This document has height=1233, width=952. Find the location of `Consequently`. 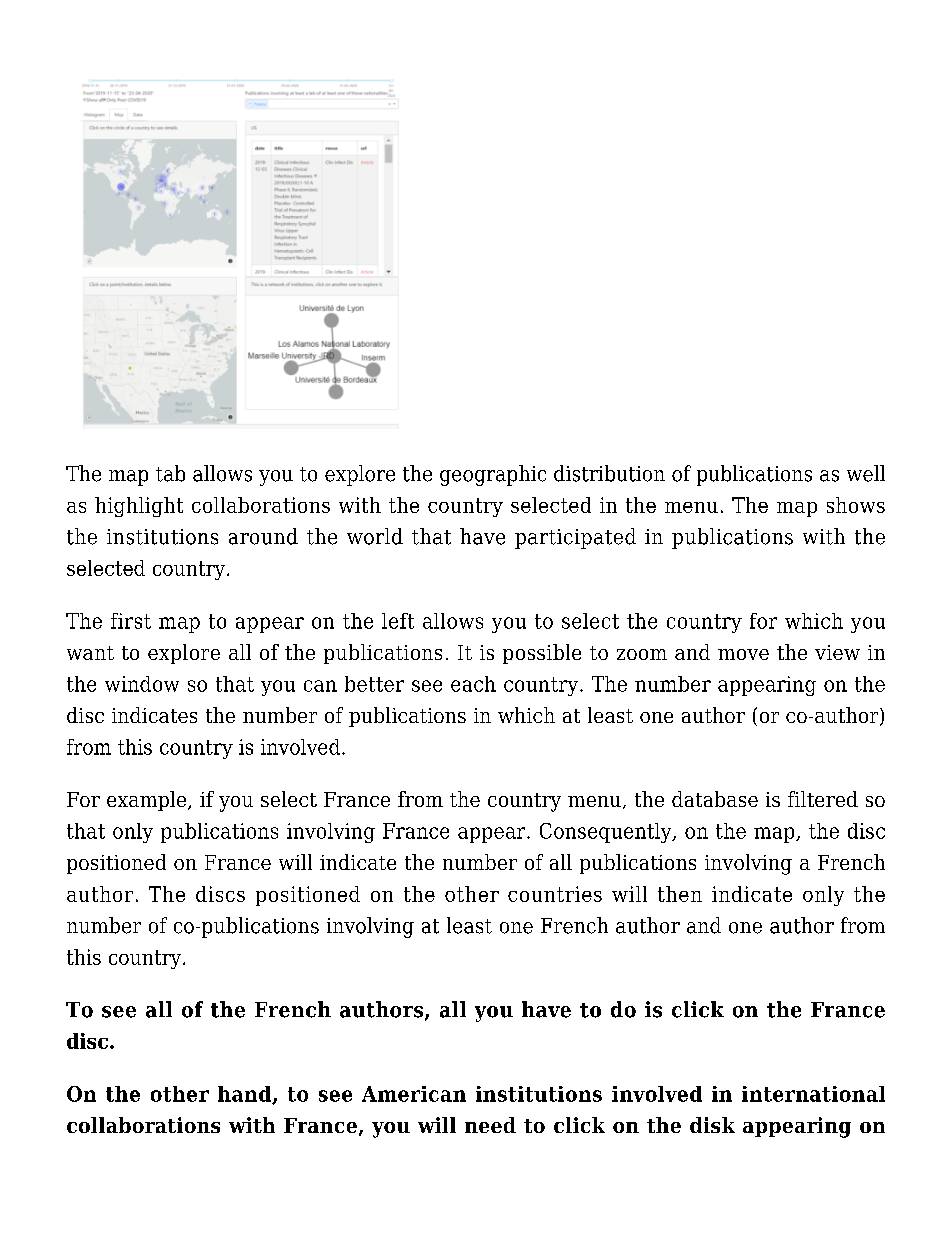

Consequently is located at coordinates (607, 833).
